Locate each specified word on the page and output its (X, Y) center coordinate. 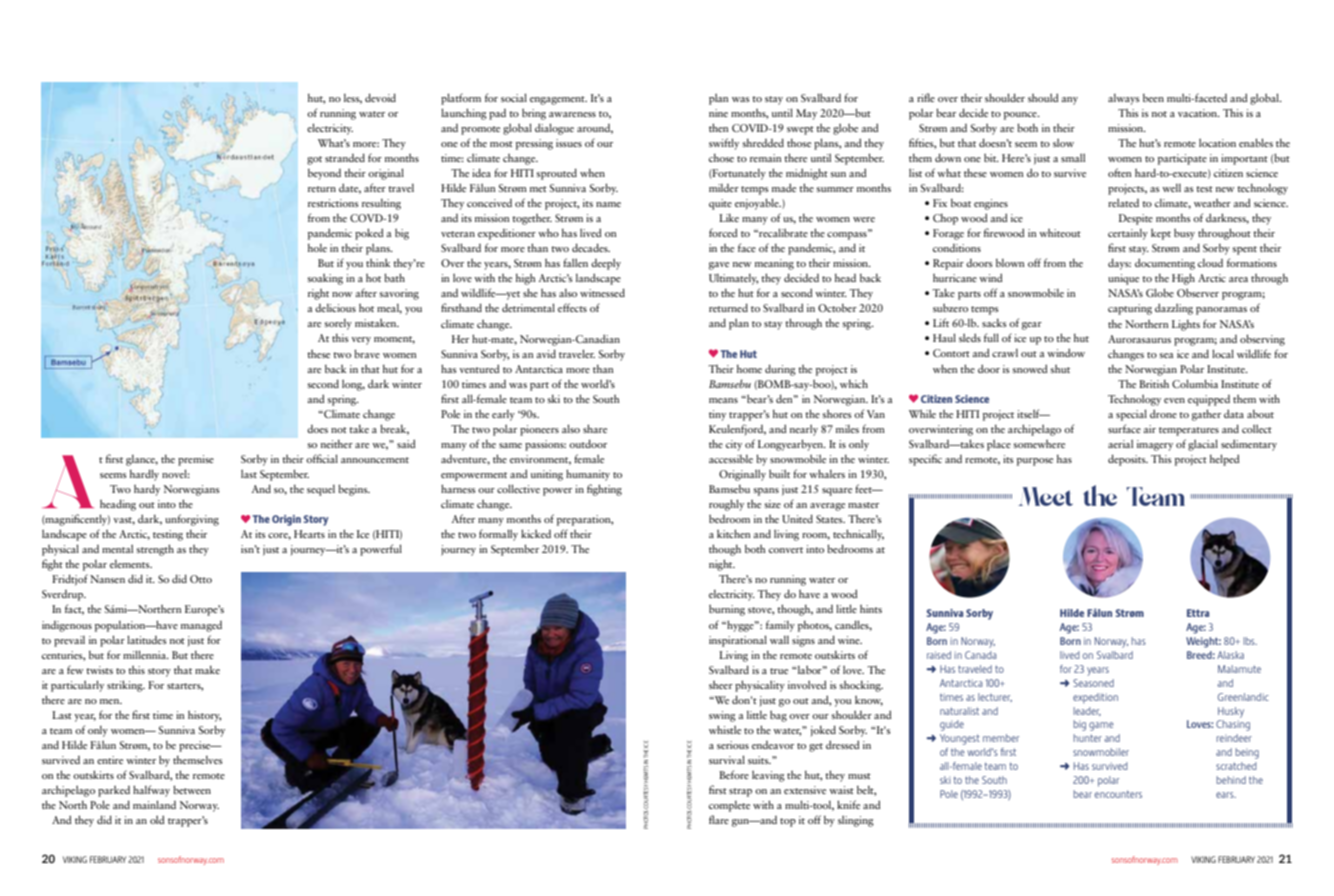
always (1124, 99)
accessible (731, 459)
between (192, 789)
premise (196, 460)
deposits (1128, 460)
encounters (1118, 794)
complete (729, 806)
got (314, 160)
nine (718, 113)
